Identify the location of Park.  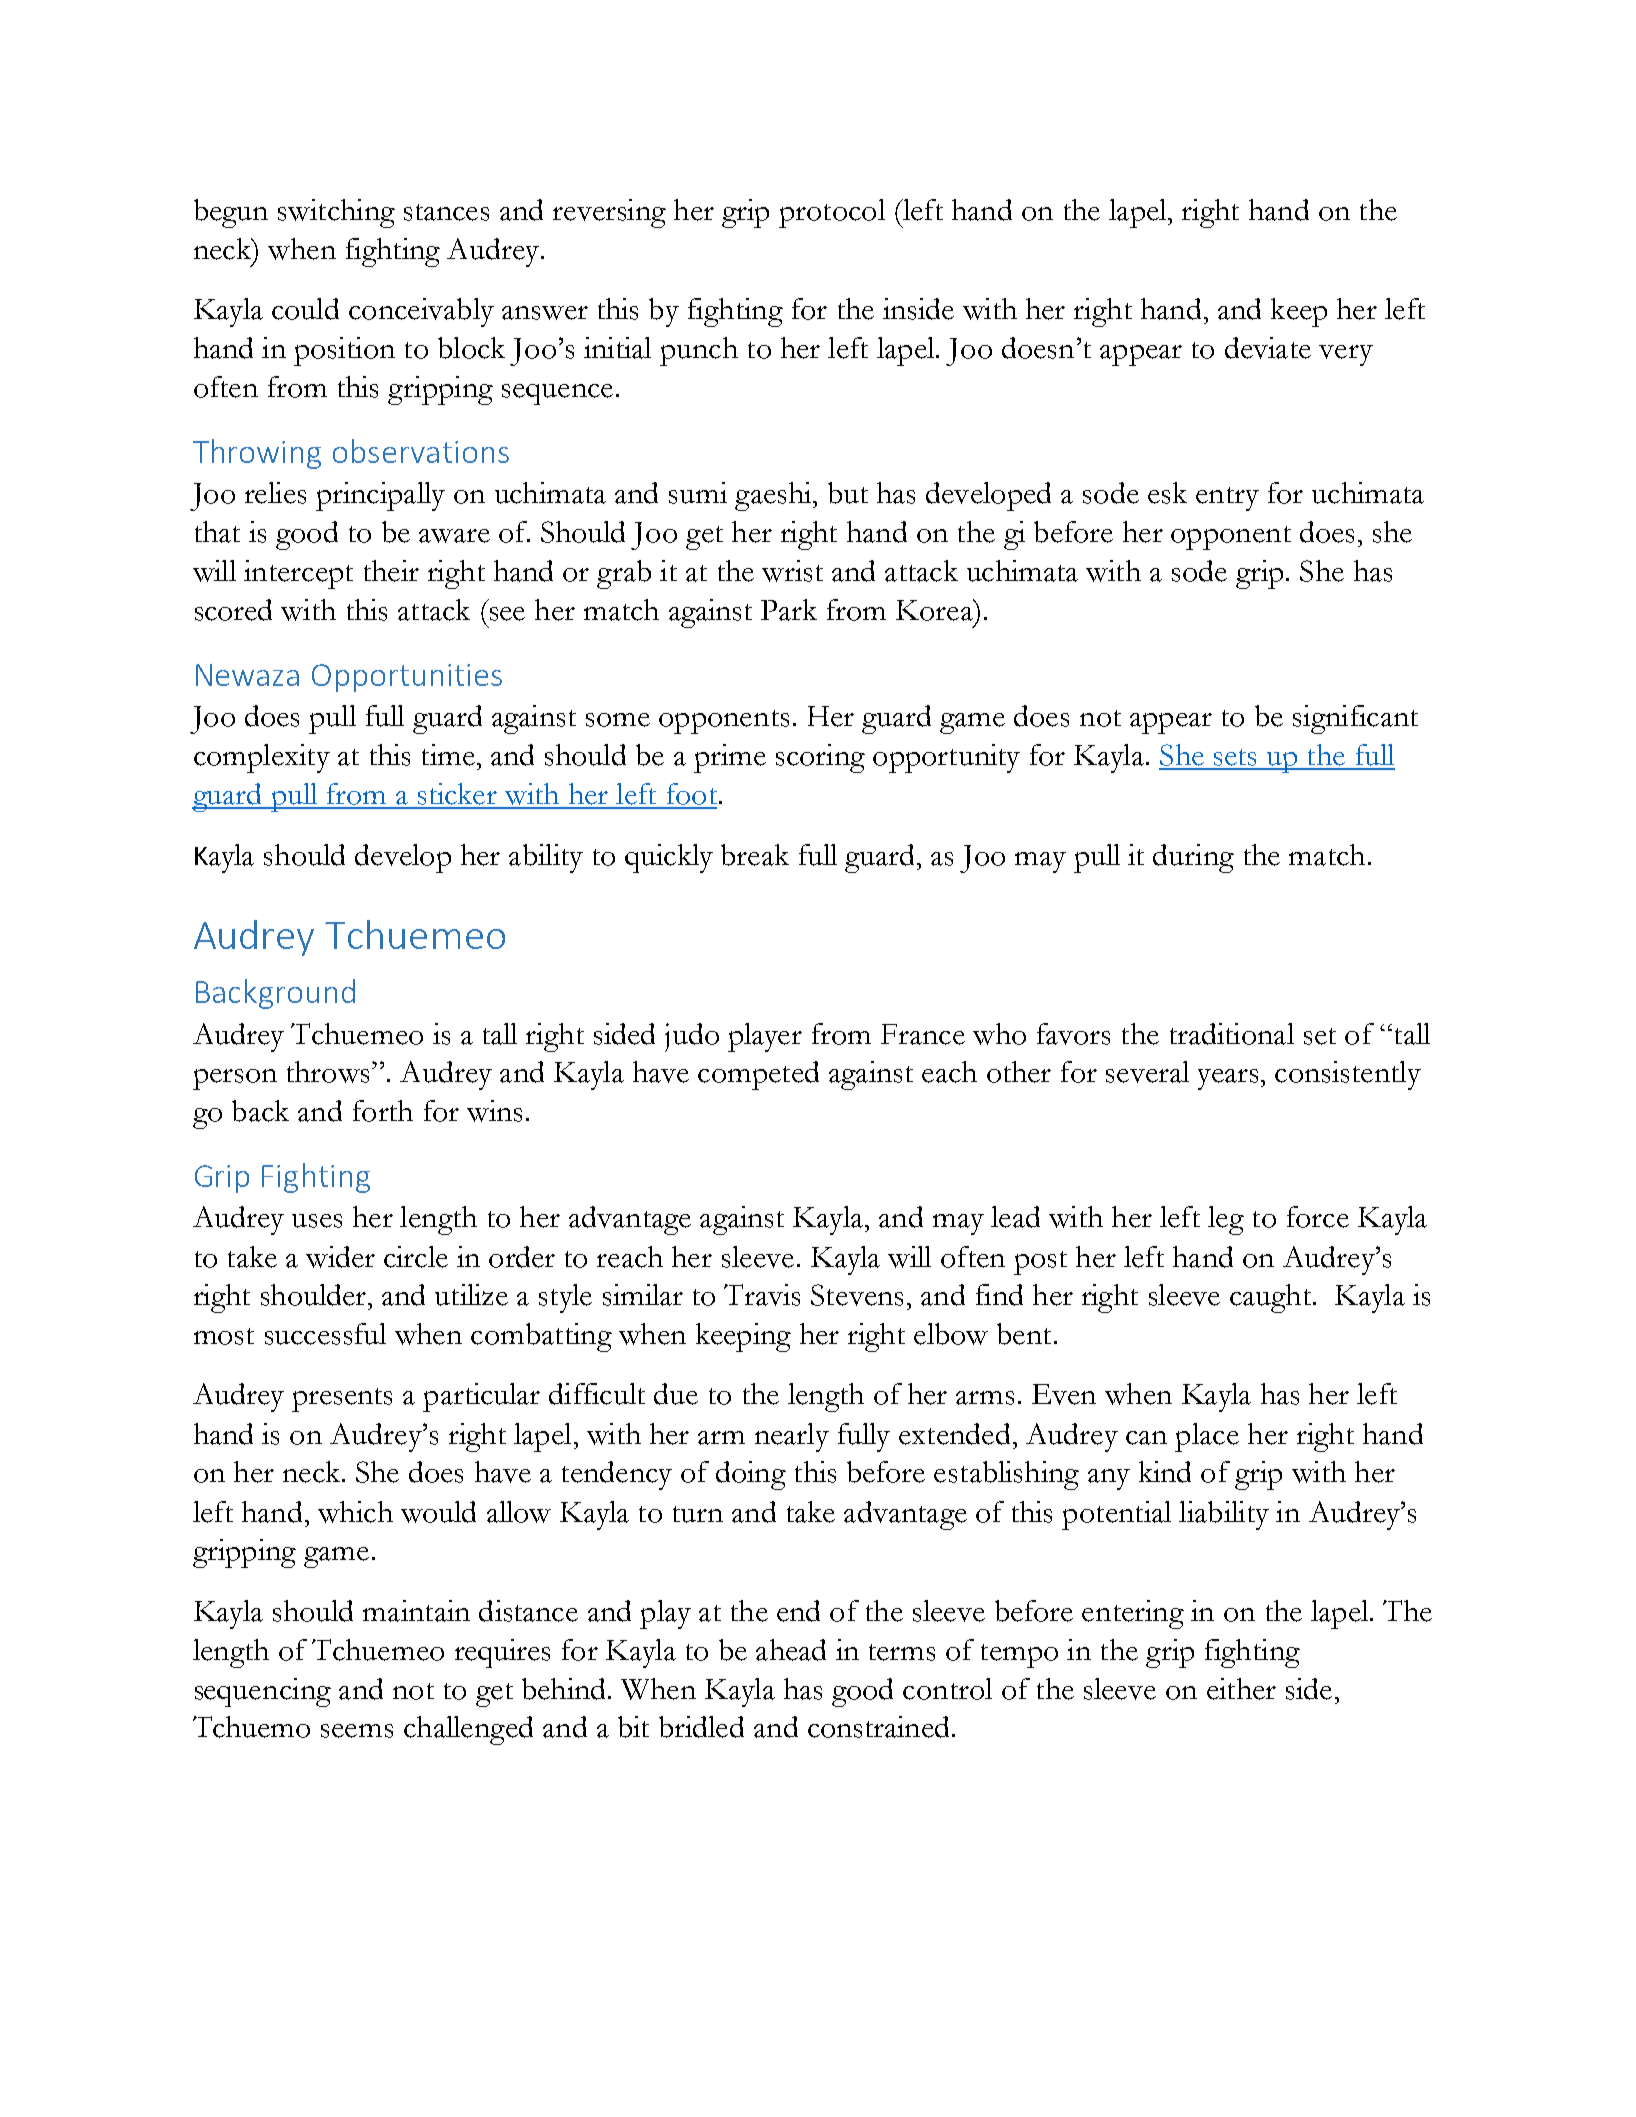
(789, 610).
